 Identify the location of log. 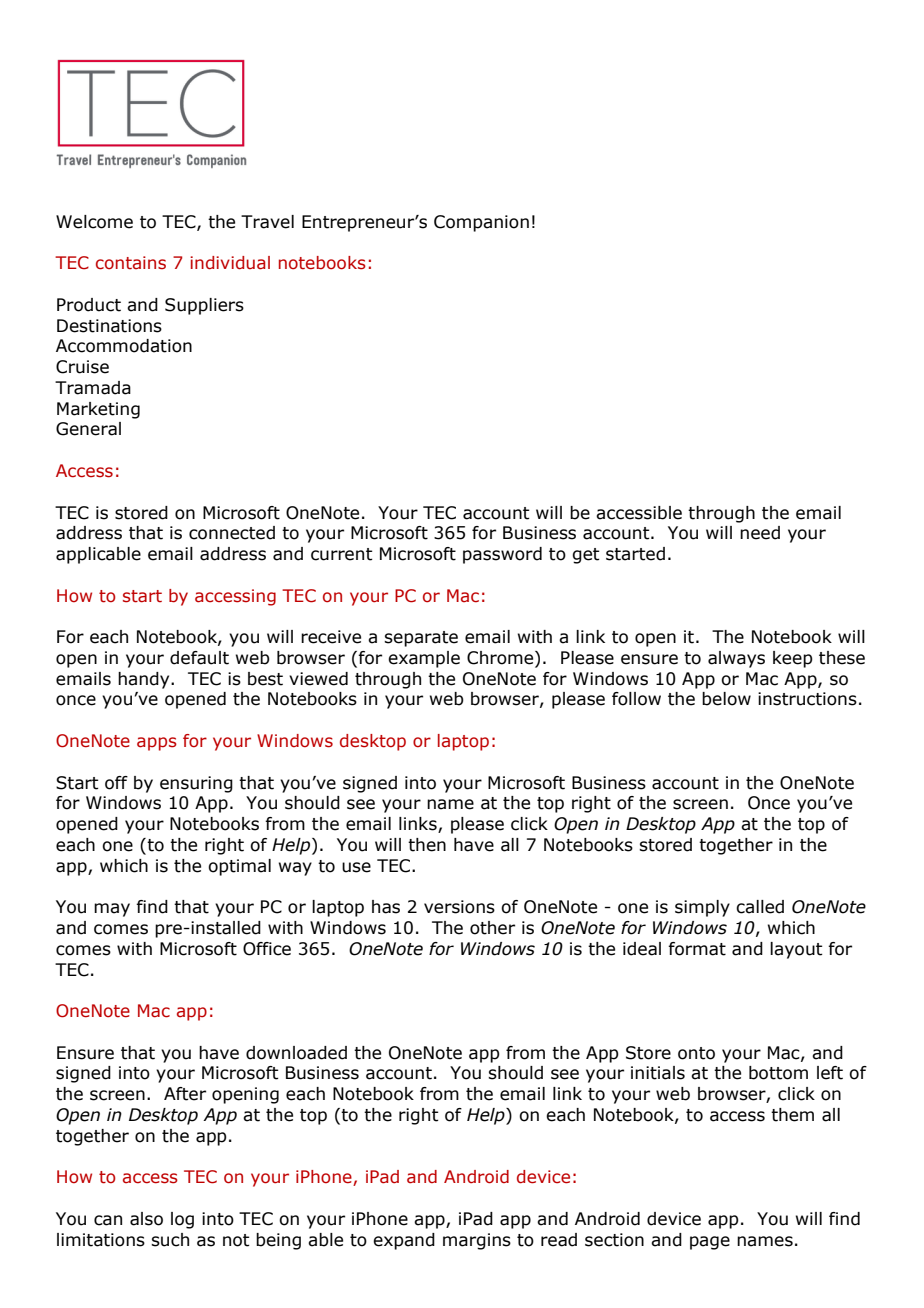
(182, 1220).
